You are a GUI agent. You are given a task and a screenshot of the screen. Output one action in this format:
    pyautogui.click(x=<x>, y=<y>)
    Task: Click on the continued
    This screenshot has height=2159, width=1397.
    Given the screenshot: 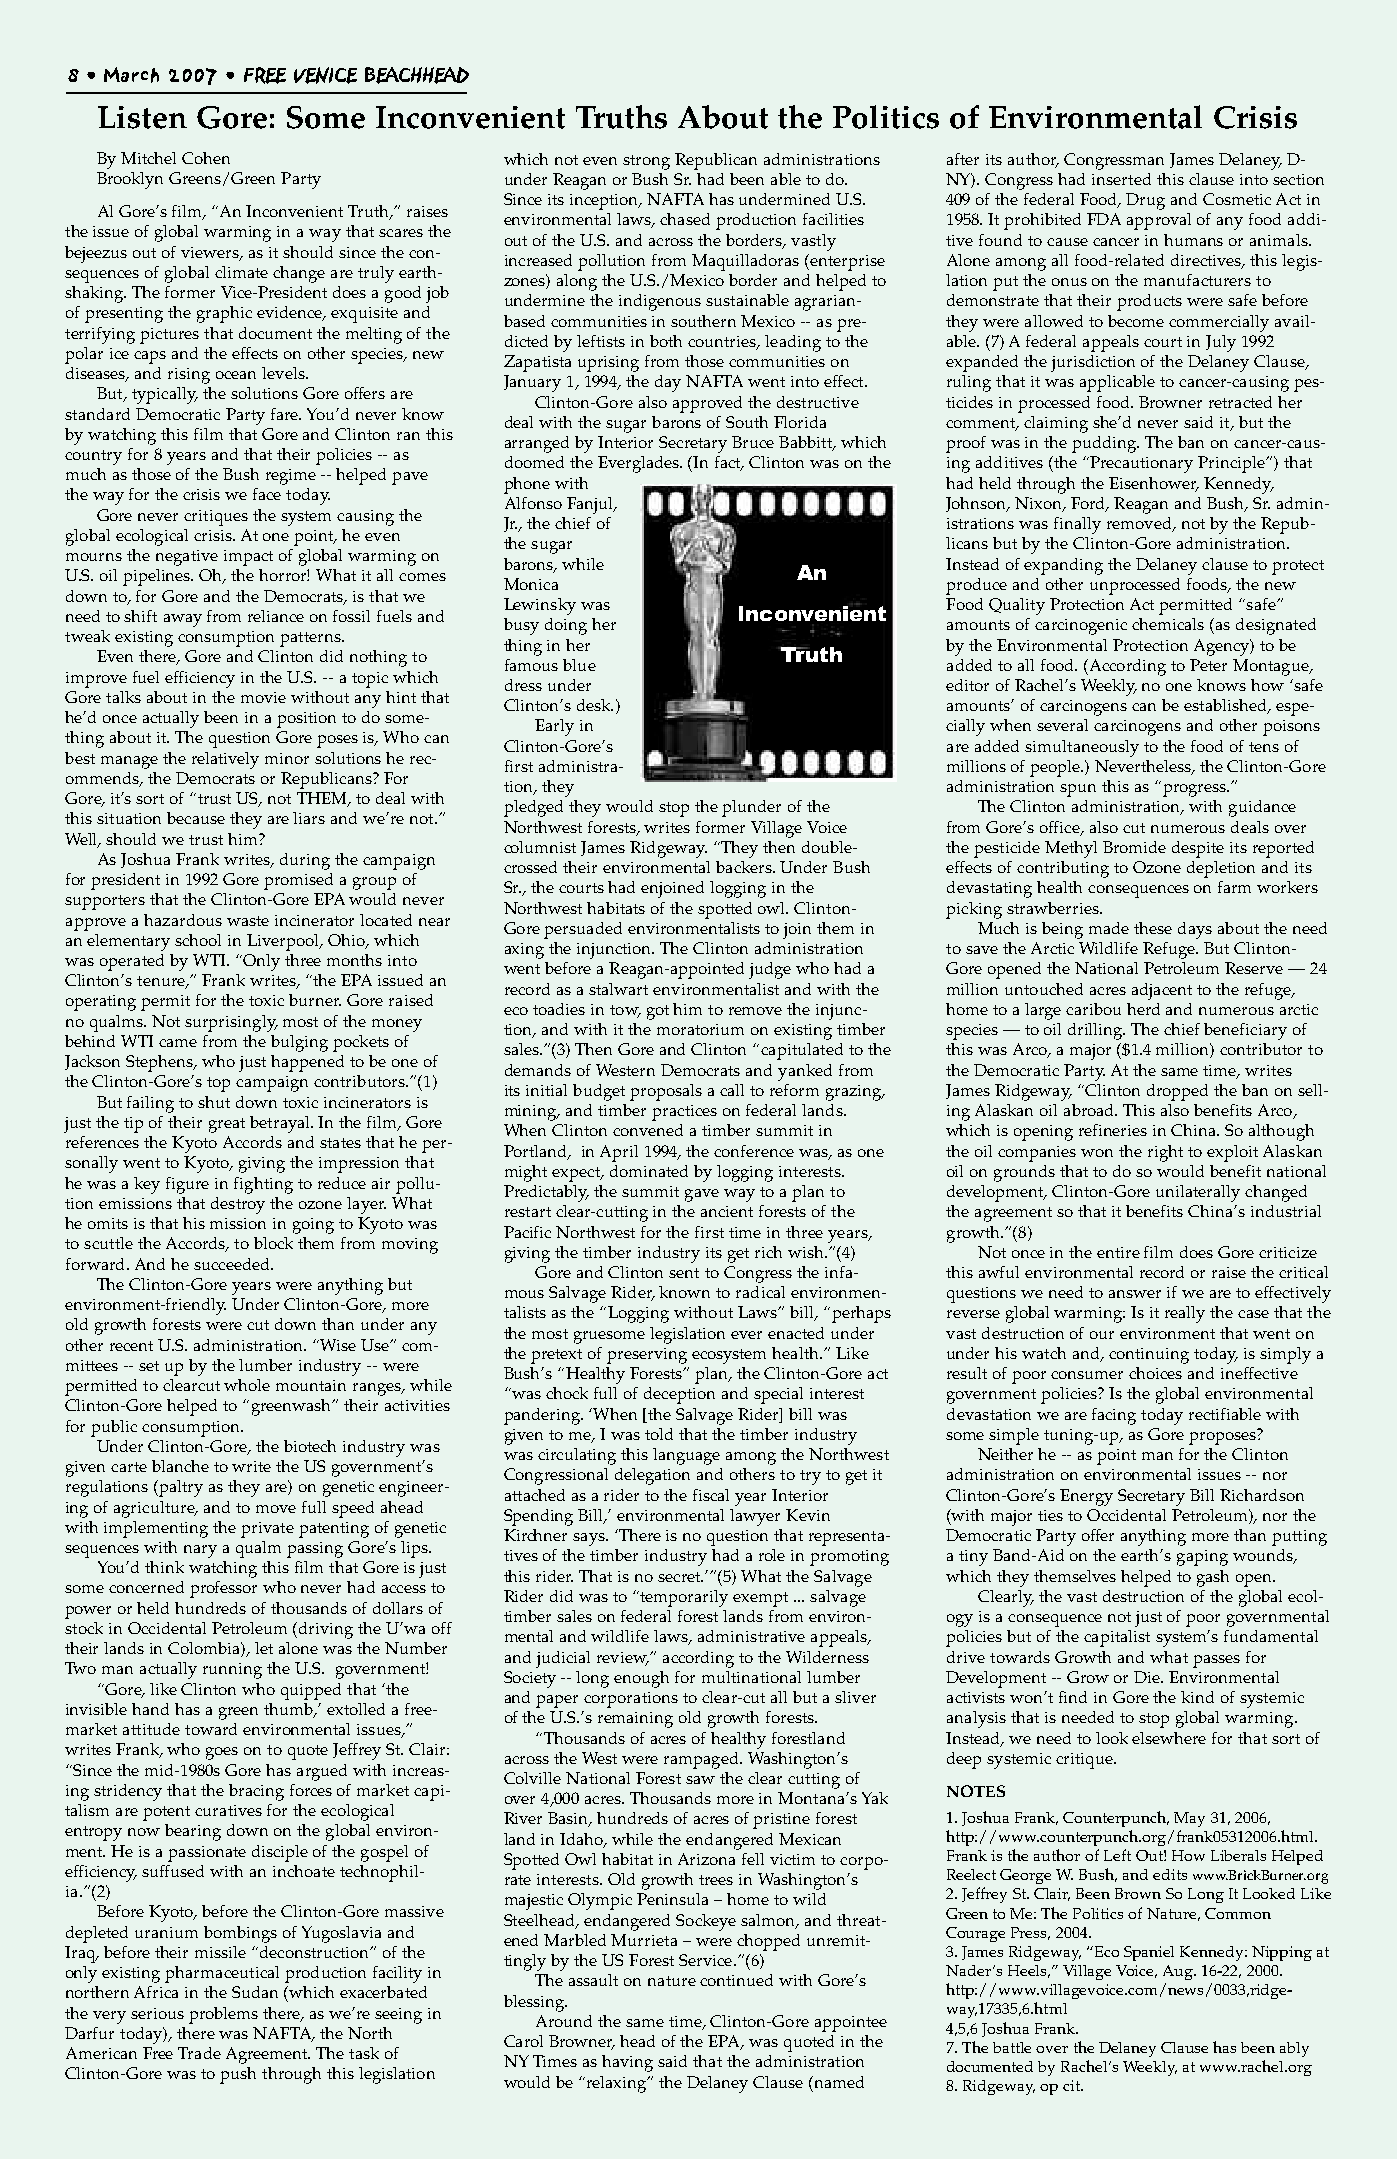 What is the action you would take?
    pyautogui.click(x=736, y=1980)
